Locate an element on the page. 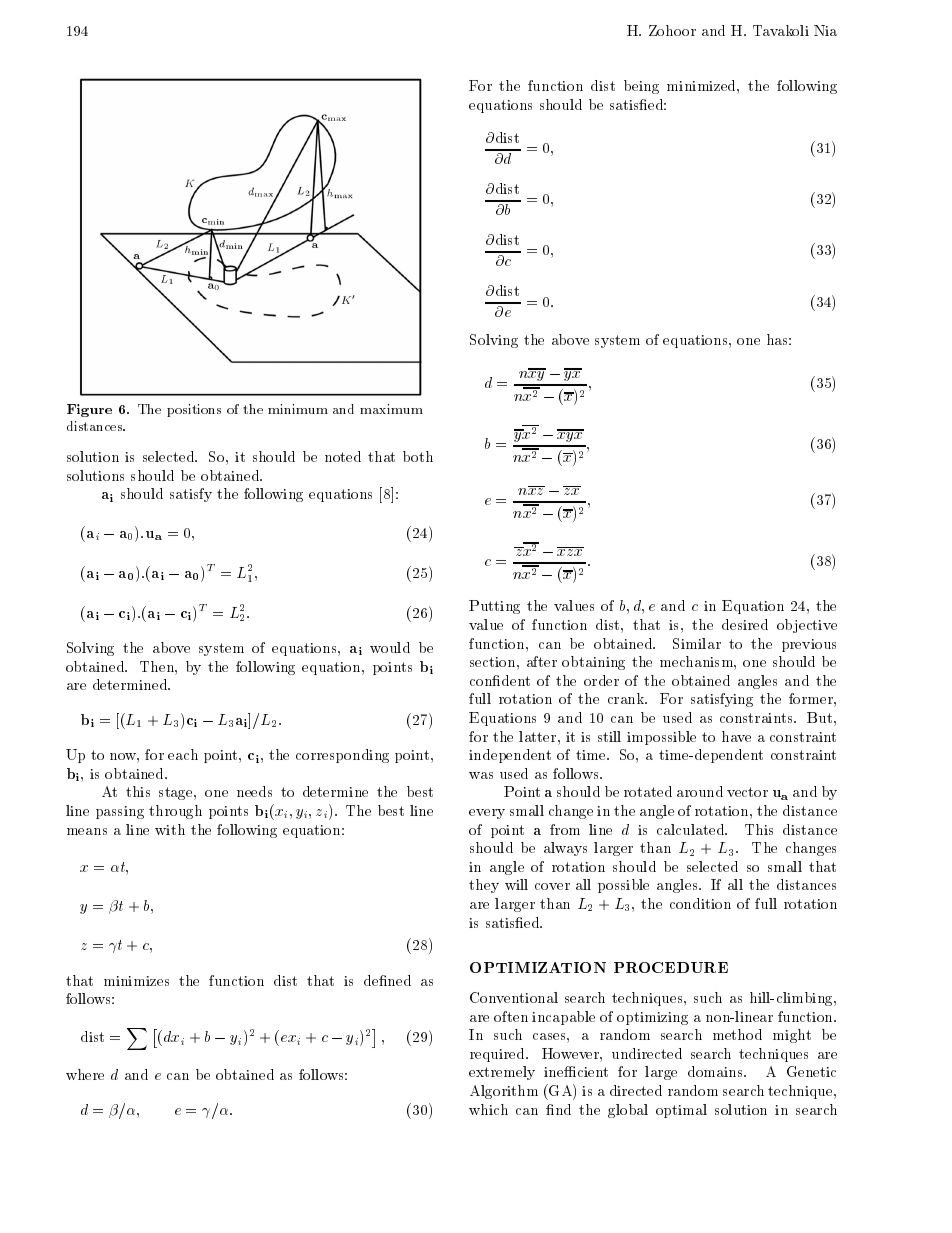  minimum is located at coordinates (298, 409).
